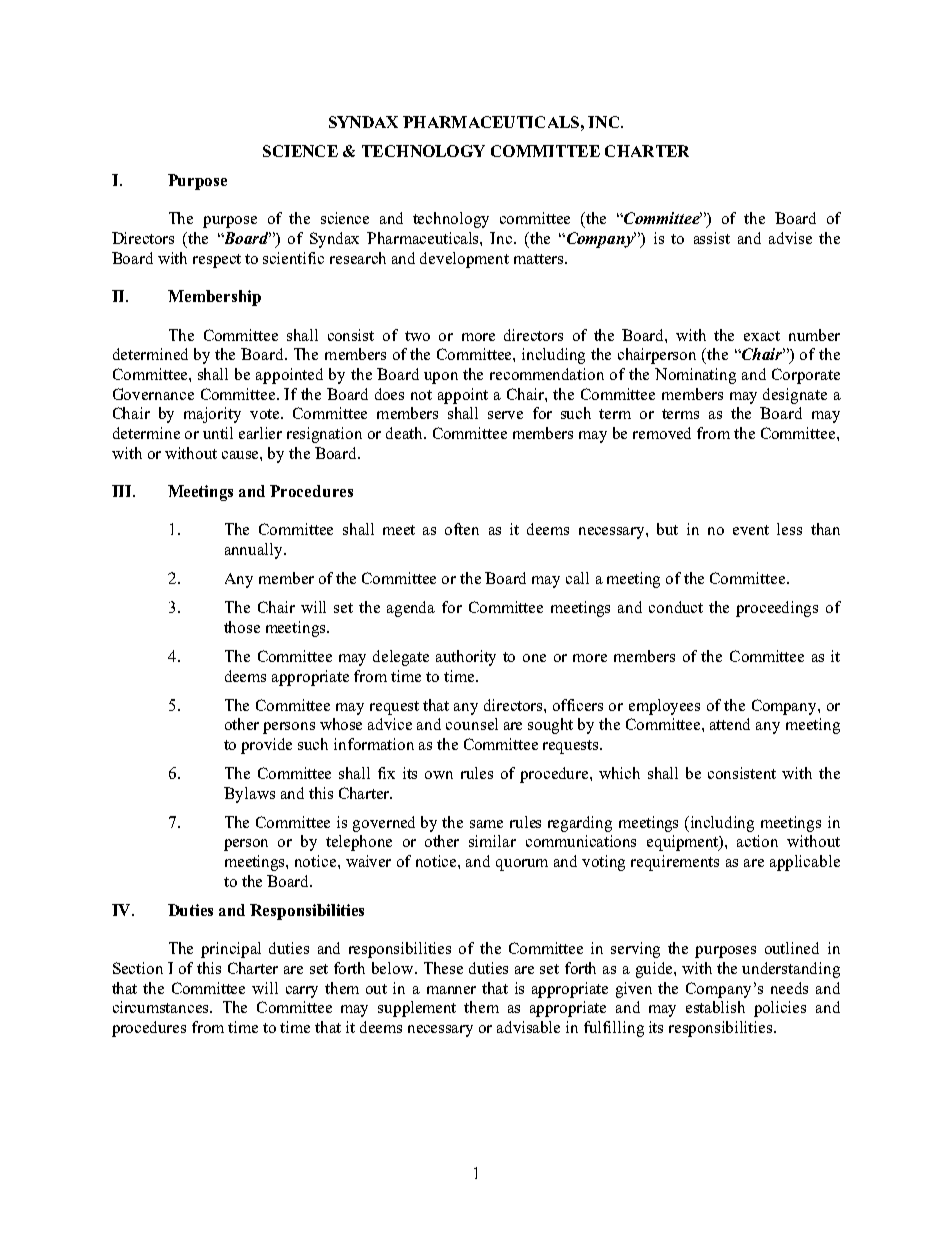 This document has height=1233, width=952. Describe the element at coordinates (439, 775) in the document. I see `own` at that location.
